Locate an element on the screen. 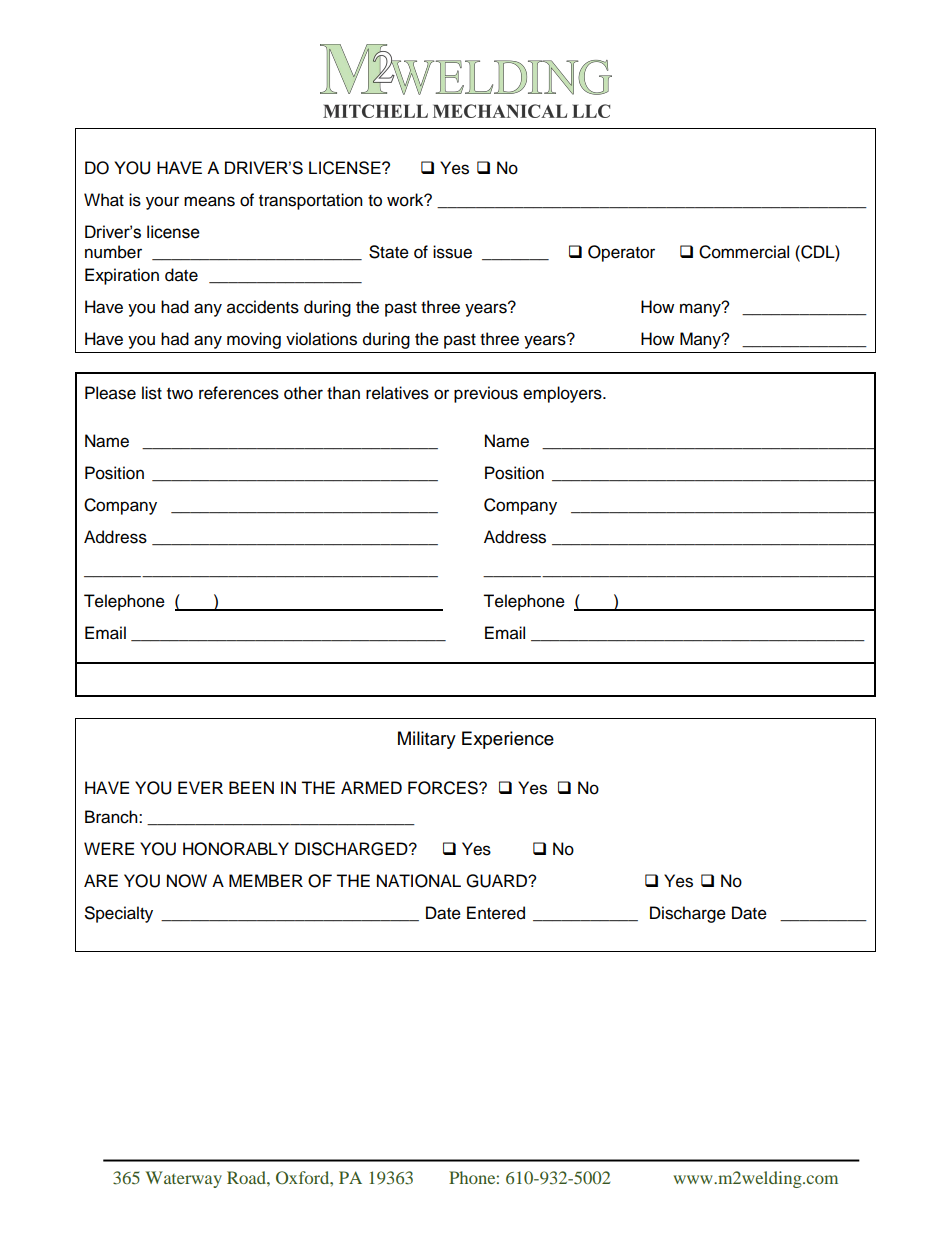 The height and width of the screenshot is (1233, 952). Entered is located at coordinates (496, 913).
